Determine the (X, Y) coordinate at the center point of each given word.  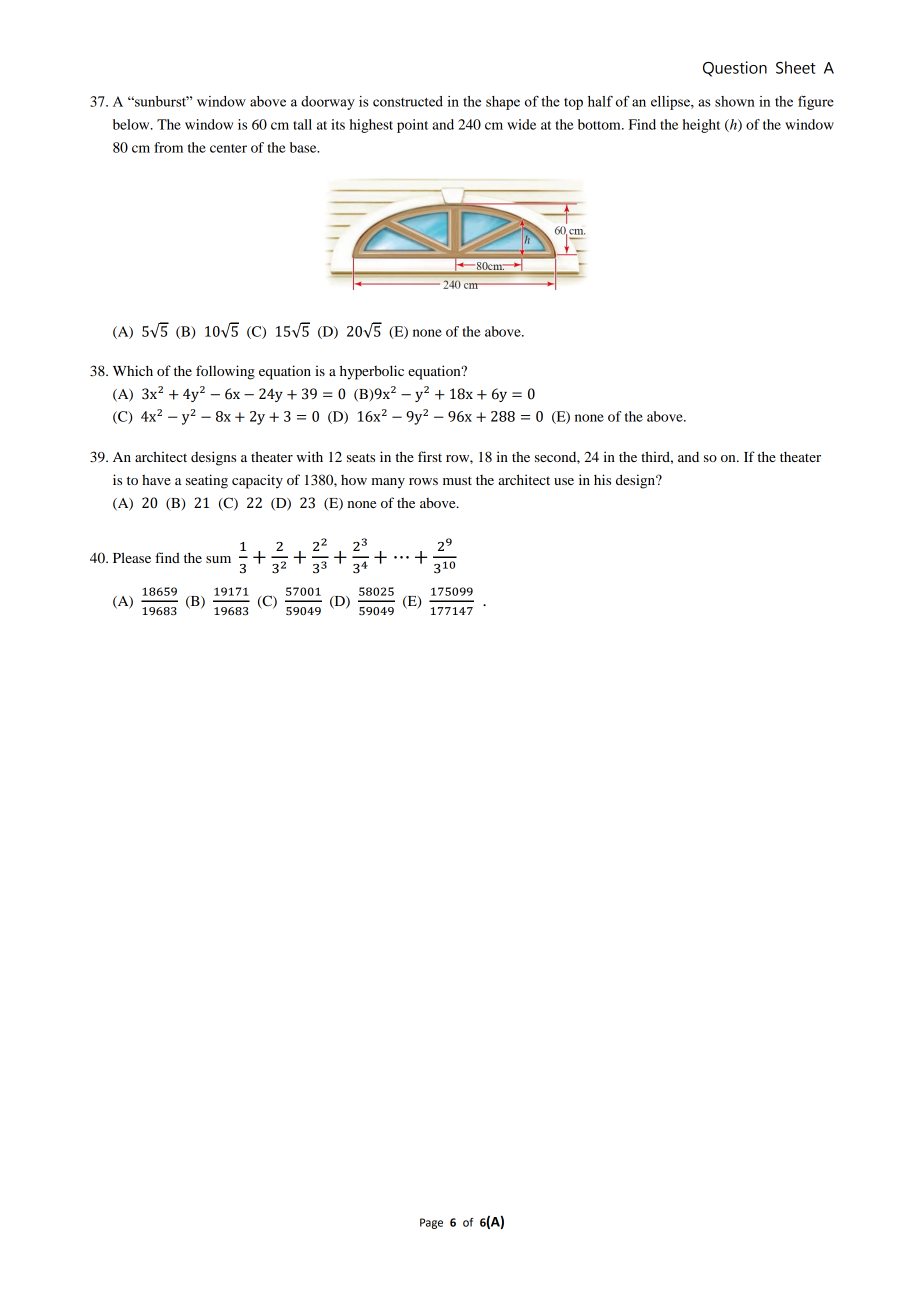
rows (423, 481)
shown (735, 101)
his (602, 479)
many (388, 483)
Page (431, 1223)
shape (503, 103)
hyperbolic (372, 372)
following (225, 372)
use (564, 481)
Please (132, 557)
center (228, 148)
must (457, 480)
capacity (257, 481)
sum (218, 559)
